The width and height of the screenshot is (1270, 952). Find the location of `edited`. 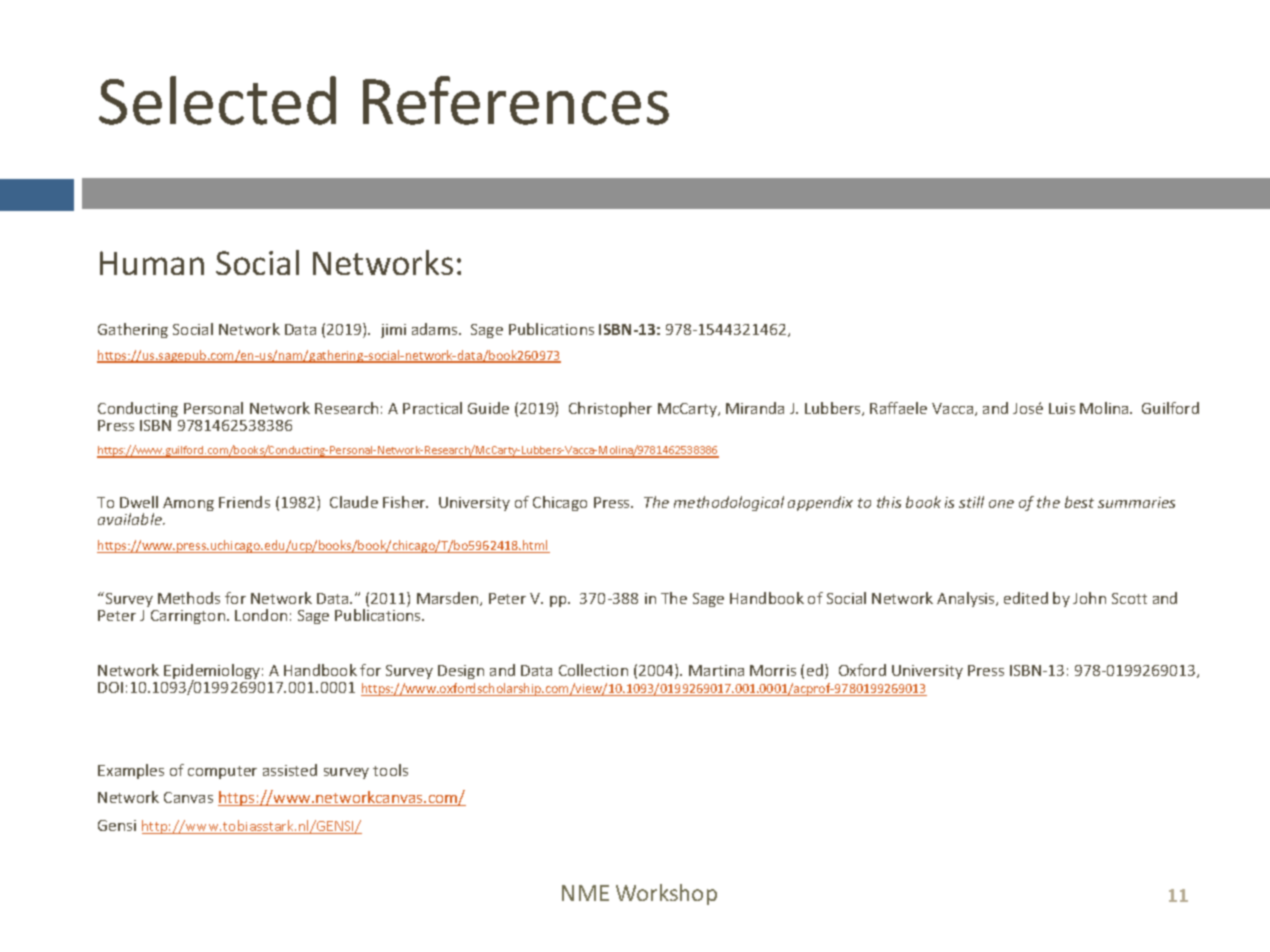

edited is located at coordinates (1026, 598).
